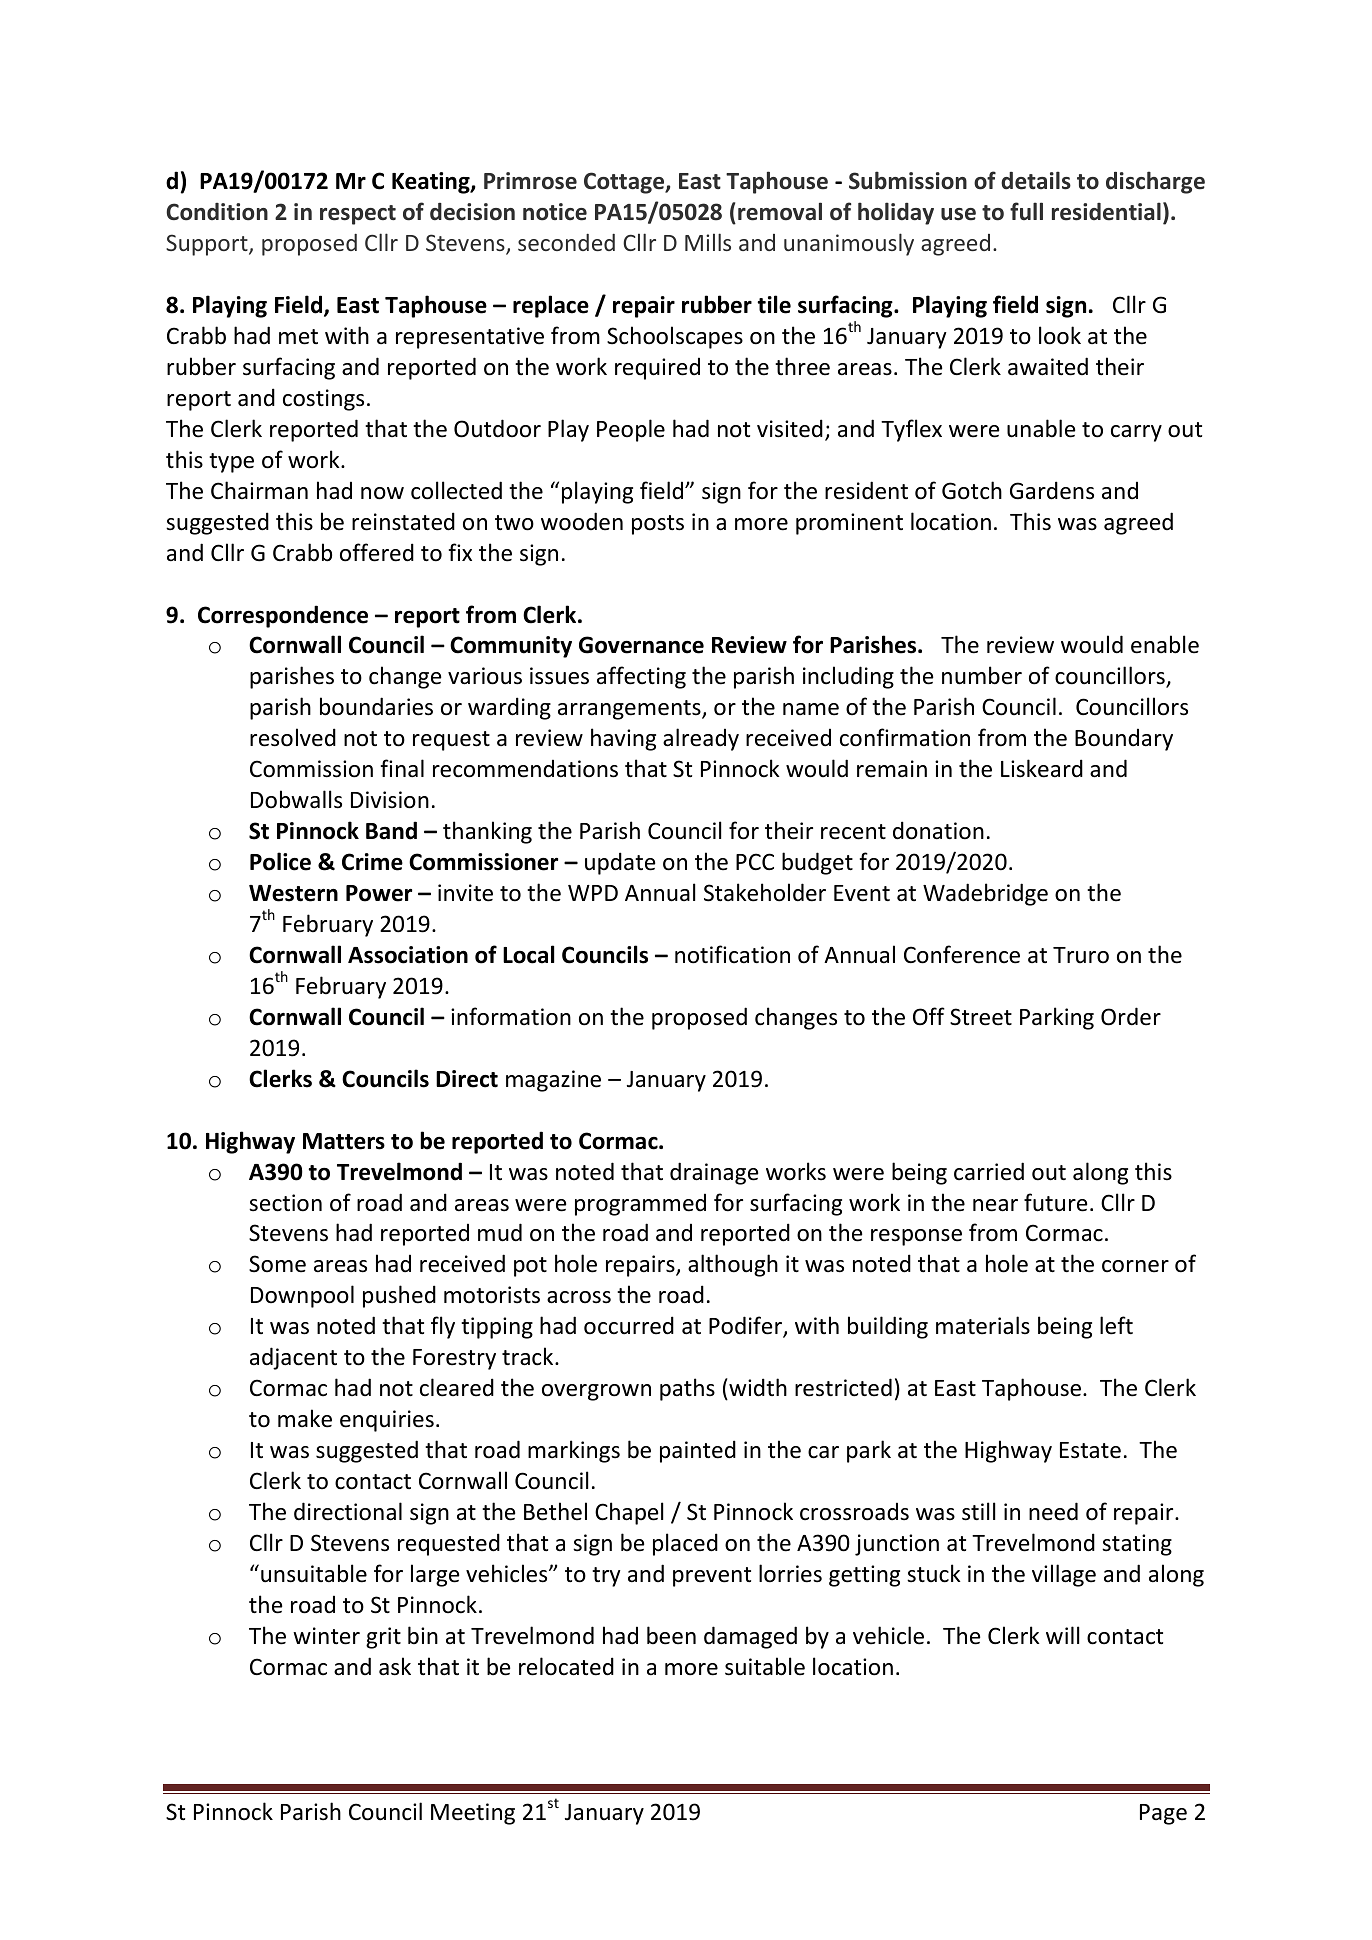 This screenshot has height=1940, width=1372. I want to click on adjacent, so click(293, 1358).
